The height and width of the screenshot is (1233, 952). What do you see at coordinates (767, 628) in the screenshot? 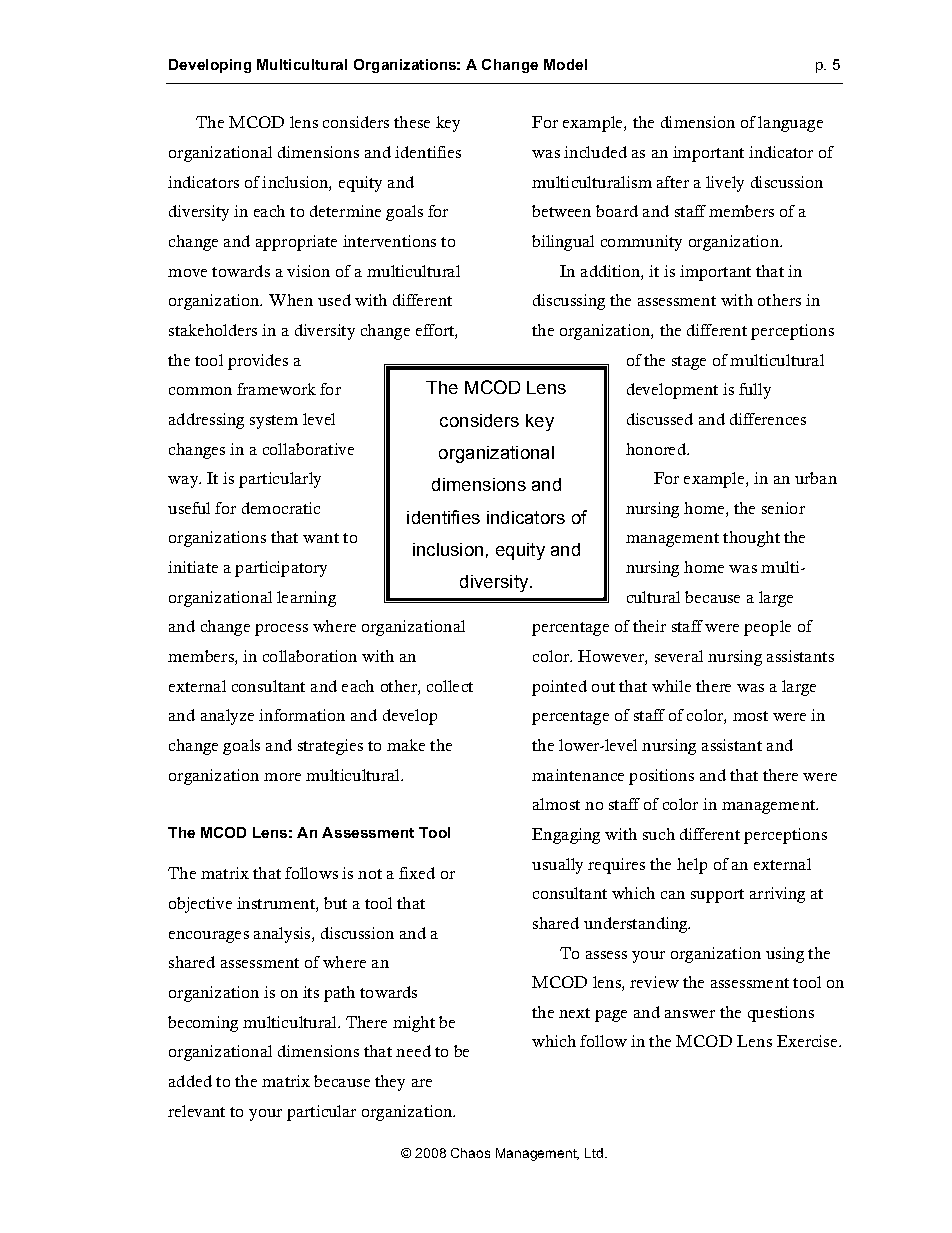
I see `people` at bounding box center [767, 628].
